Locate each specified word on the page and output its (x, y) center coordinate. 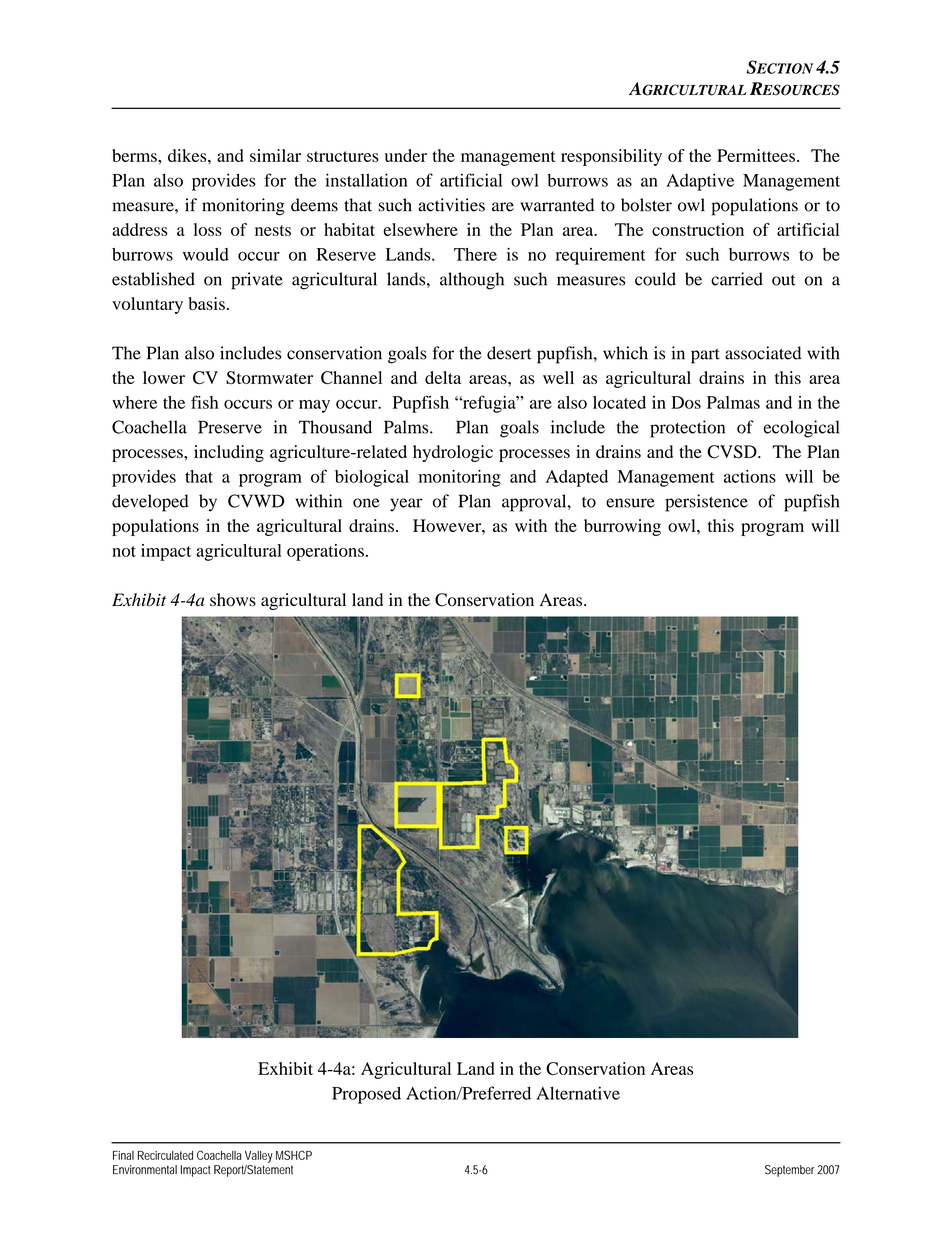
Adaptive (700, 182)
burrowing (622, 527)
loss (208, 229)
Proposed (366, 1095)
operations (325, 552)
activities (451, 205)
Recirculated (165, 1155)
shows (233, 600)
